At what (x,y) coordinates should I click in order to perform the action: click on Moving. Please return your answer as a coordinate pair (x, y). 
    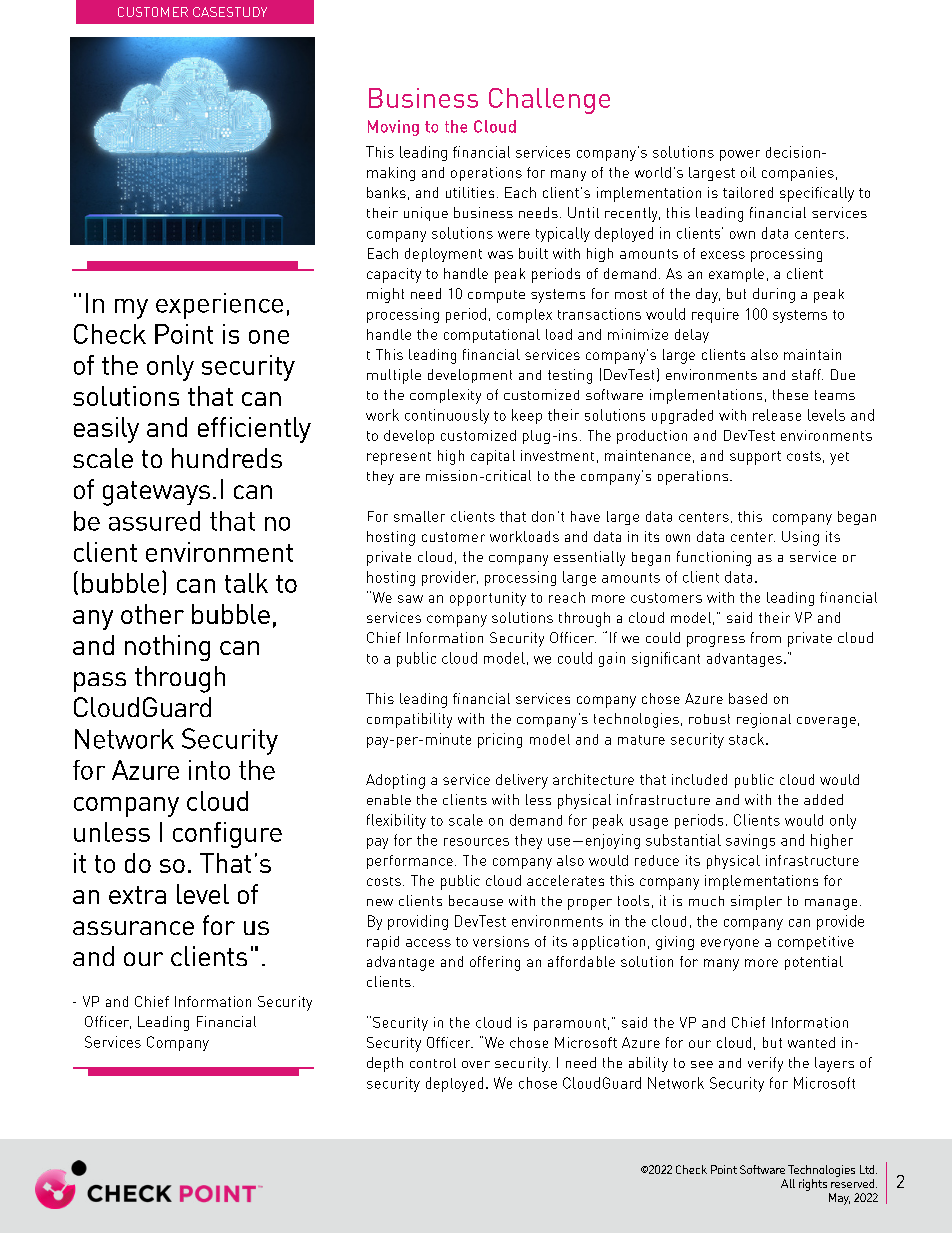
    Looking at the image, I should click on (393, 128).
